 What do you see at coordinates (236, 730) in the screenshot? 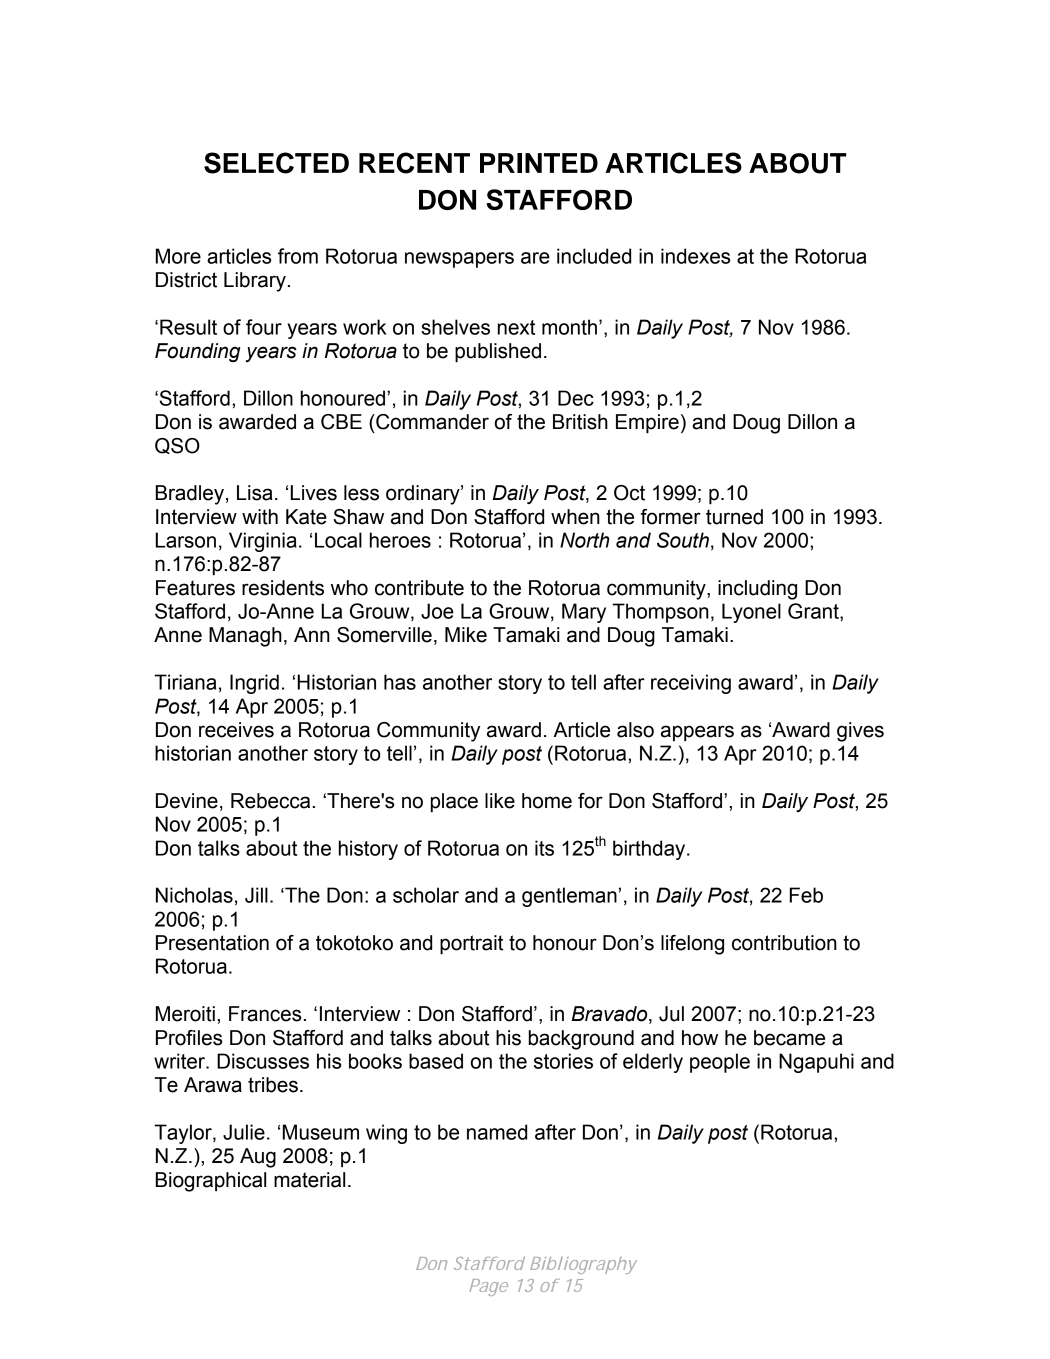
I see `receives` at bounding box center [236, 730].
